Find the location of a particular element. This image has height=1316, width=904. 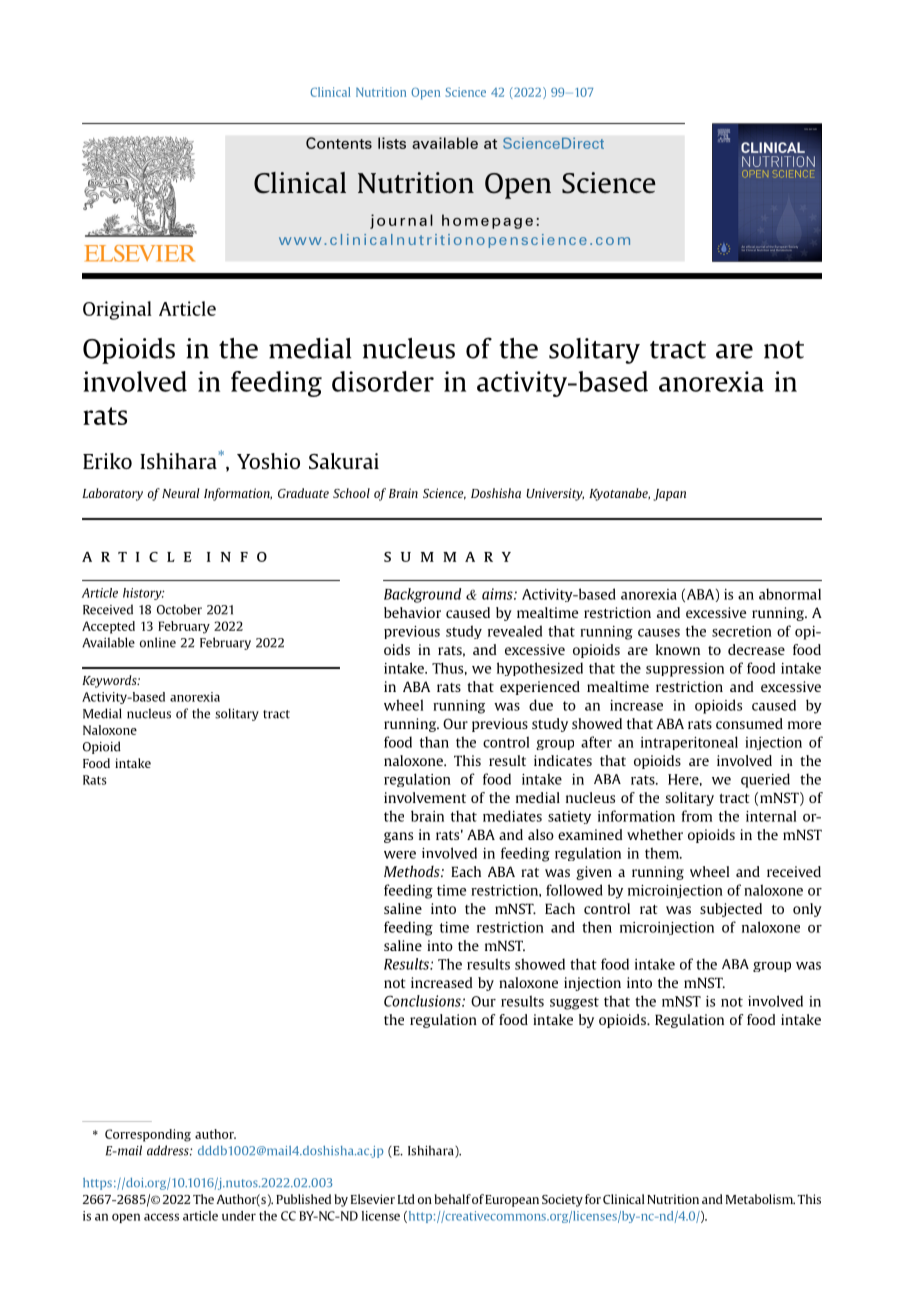

Contents is located at coordinates (339, 143).
